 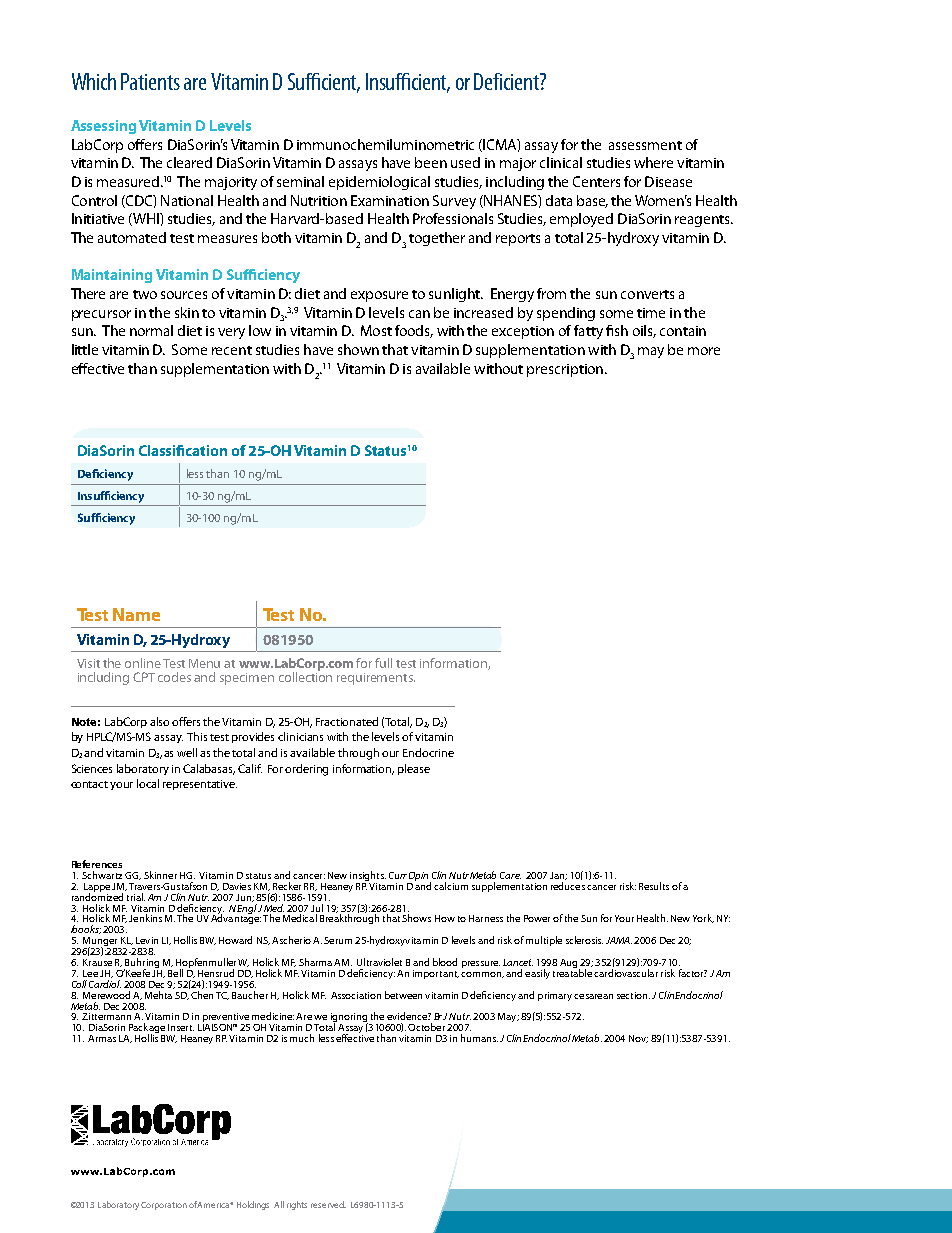 What do you see at coordinates (416, 918) in the screenshot?
I see `Shows` at bounding box center [416, 918].
